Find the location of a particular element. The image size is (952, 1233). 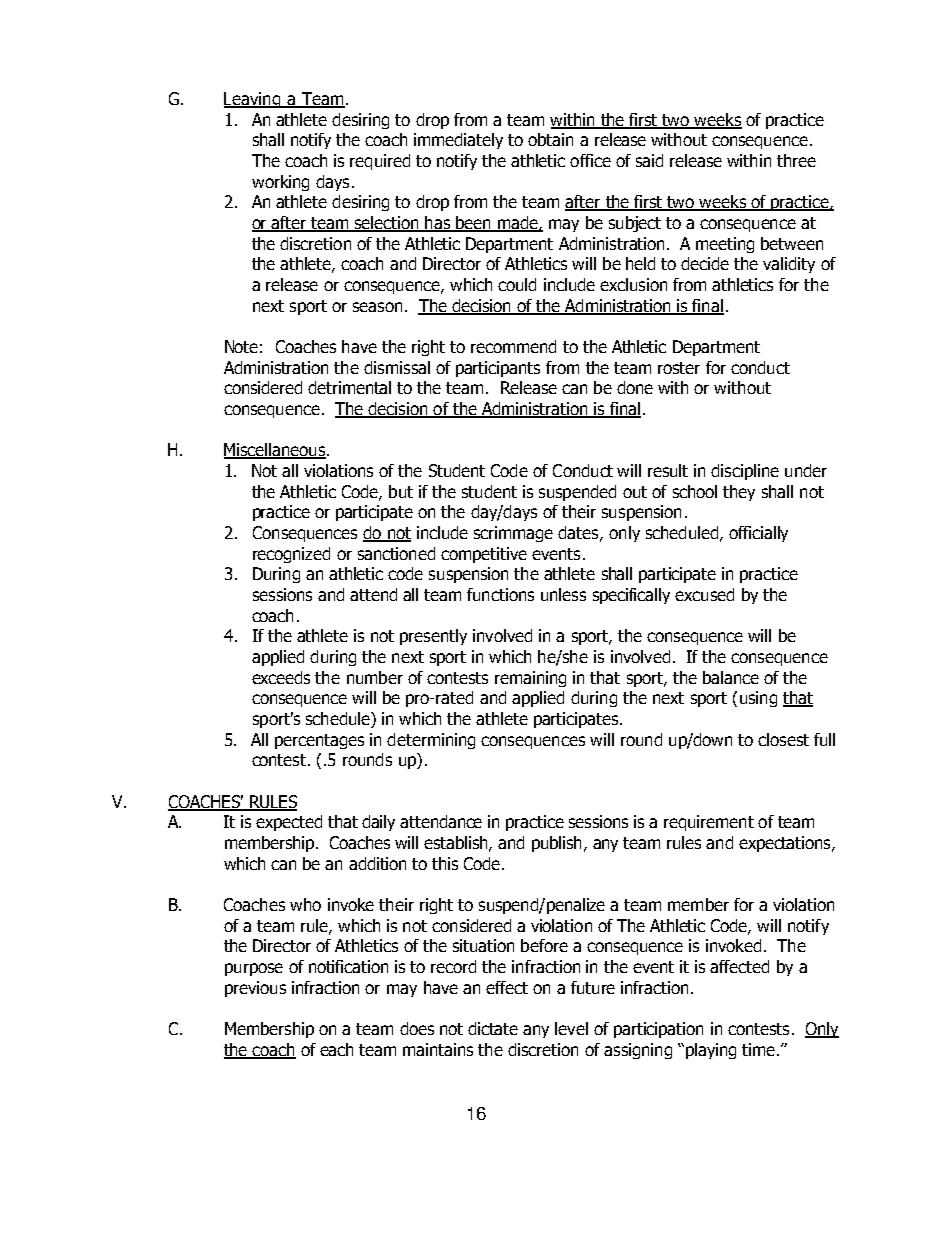

participants is located at coordinates (498, 369).
